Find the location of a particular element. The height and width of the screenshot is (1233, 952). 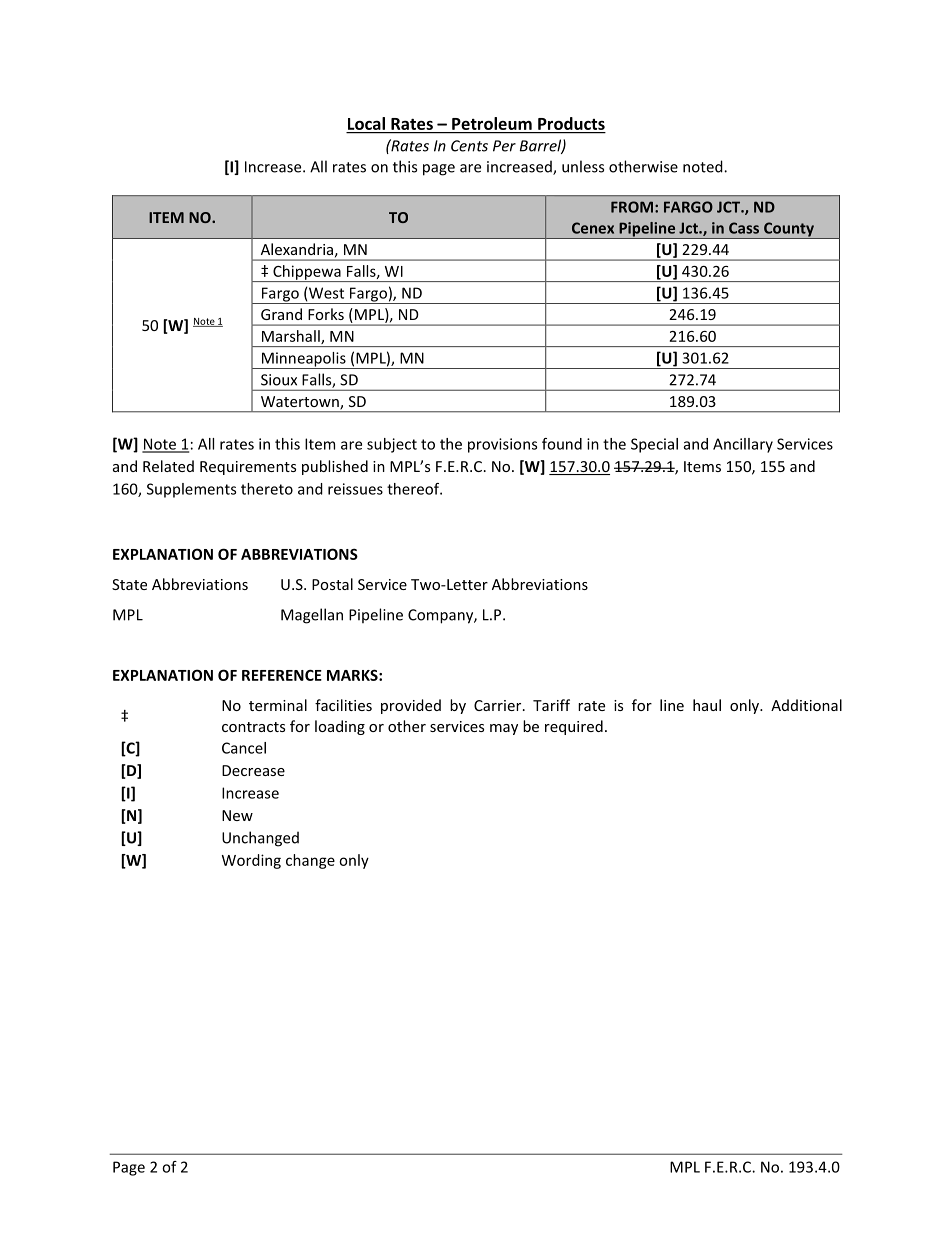

New is located at coordinates (237, 815).
